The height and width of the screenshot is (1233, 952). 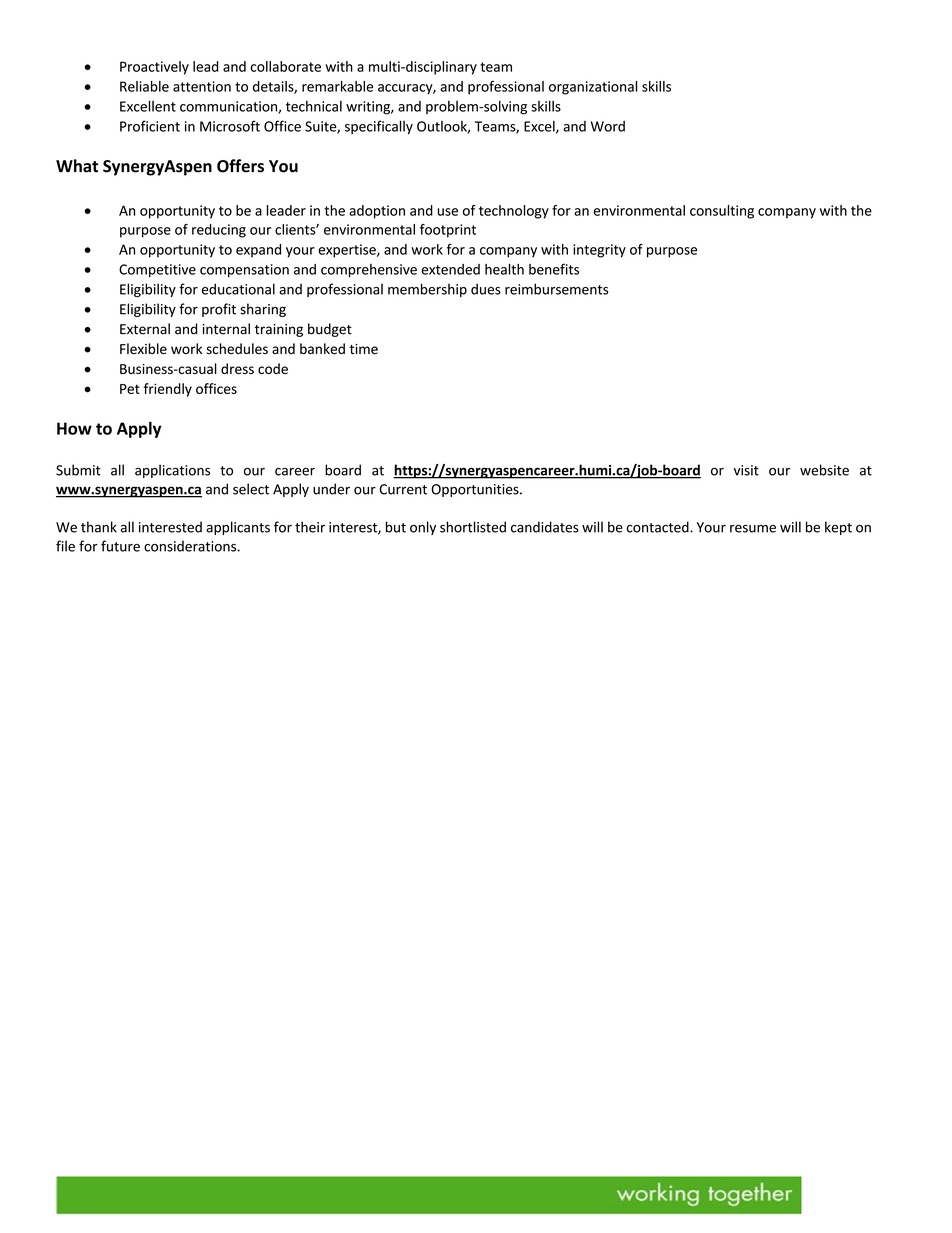 What do you see at coordinates (473, 527) in the screenshot?
I see `shortlisted` at bounding box center [473, 527].
